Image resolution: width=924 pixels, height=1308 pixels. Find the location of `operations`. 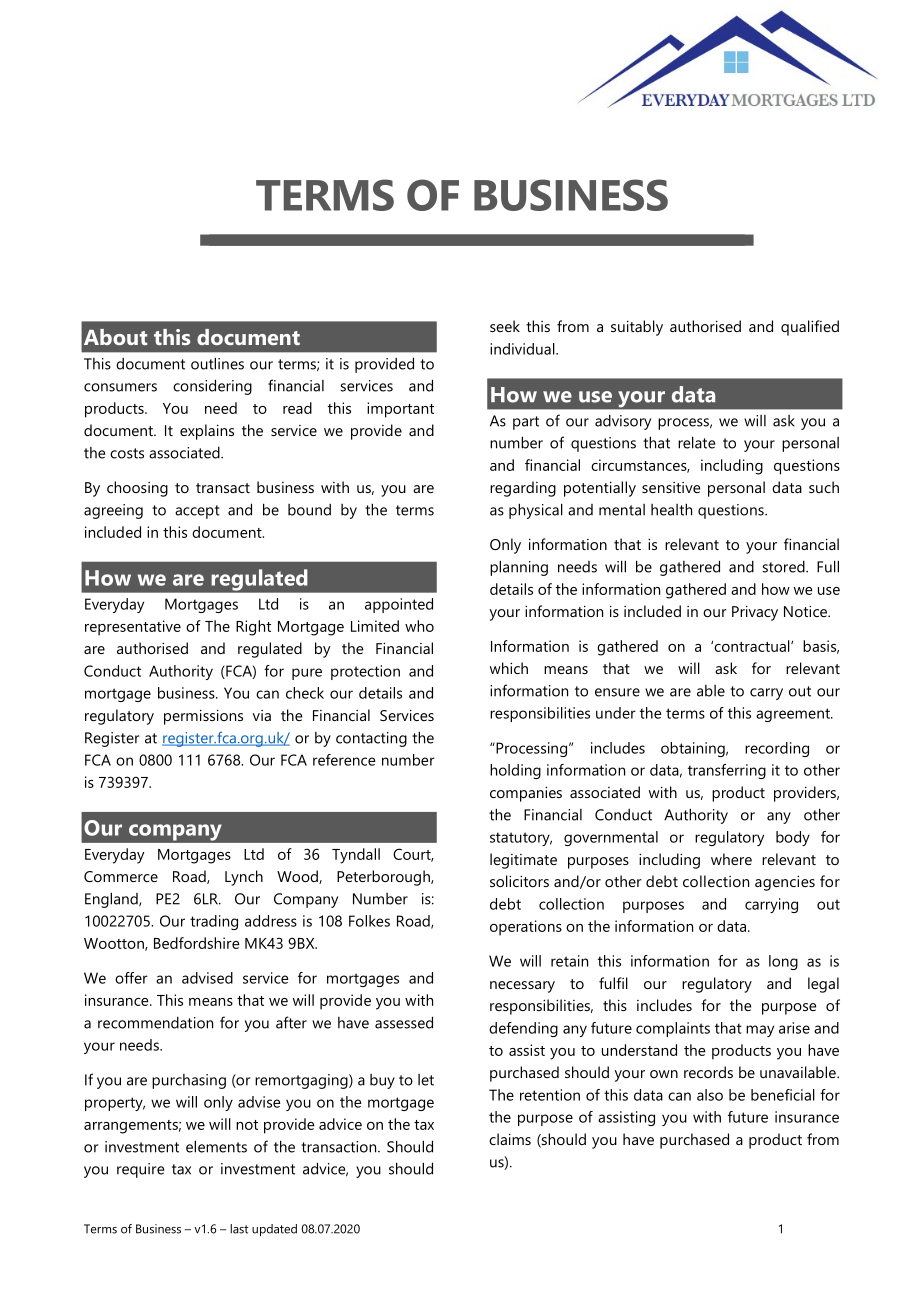

operations is located at coordinates (526, 928).
